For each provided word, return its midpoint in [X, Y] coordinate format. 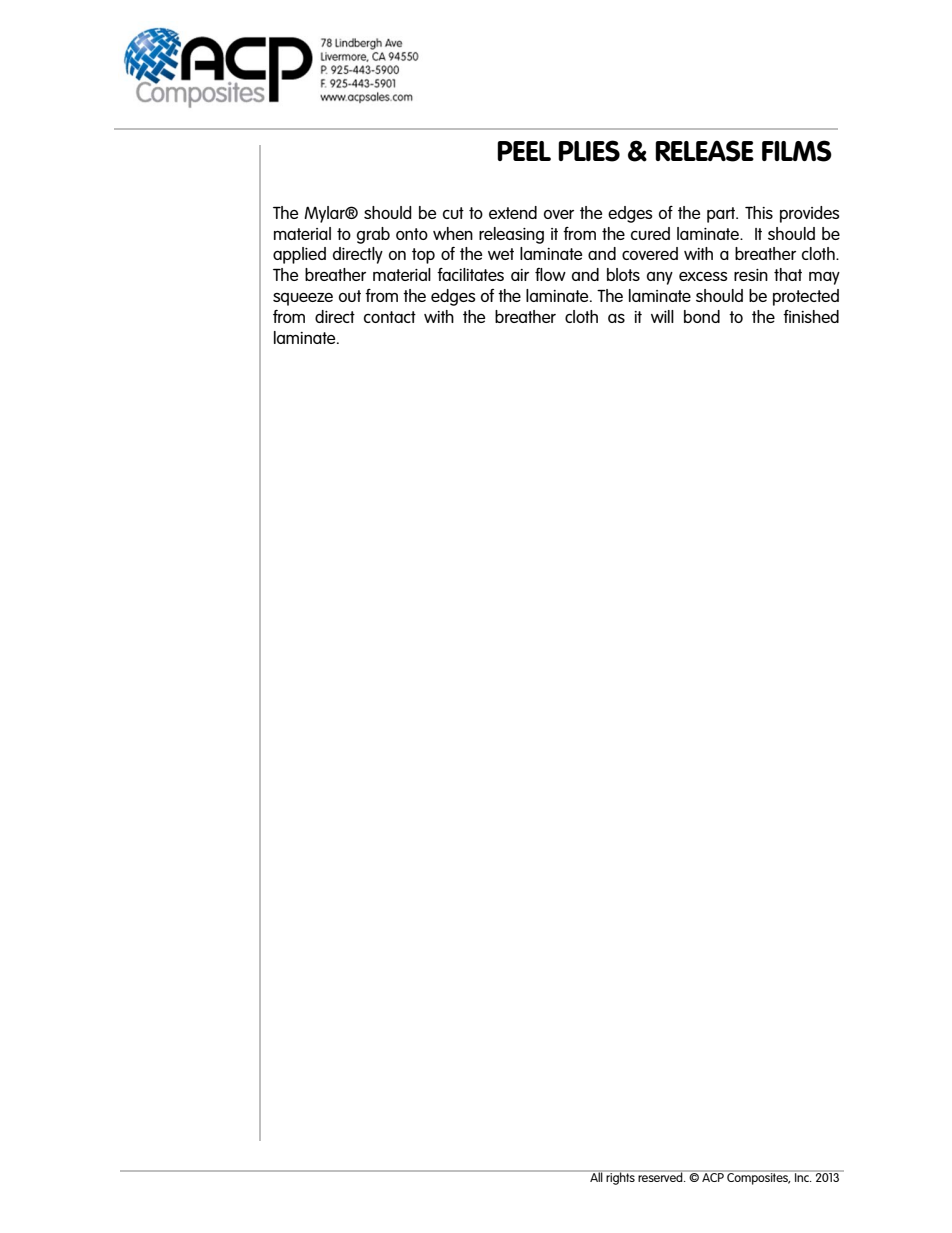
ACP [713, 1176]
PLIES [589, 151]
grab [373, 235]
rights [620, 1177]
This [759, 212]
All [596, 1176]
